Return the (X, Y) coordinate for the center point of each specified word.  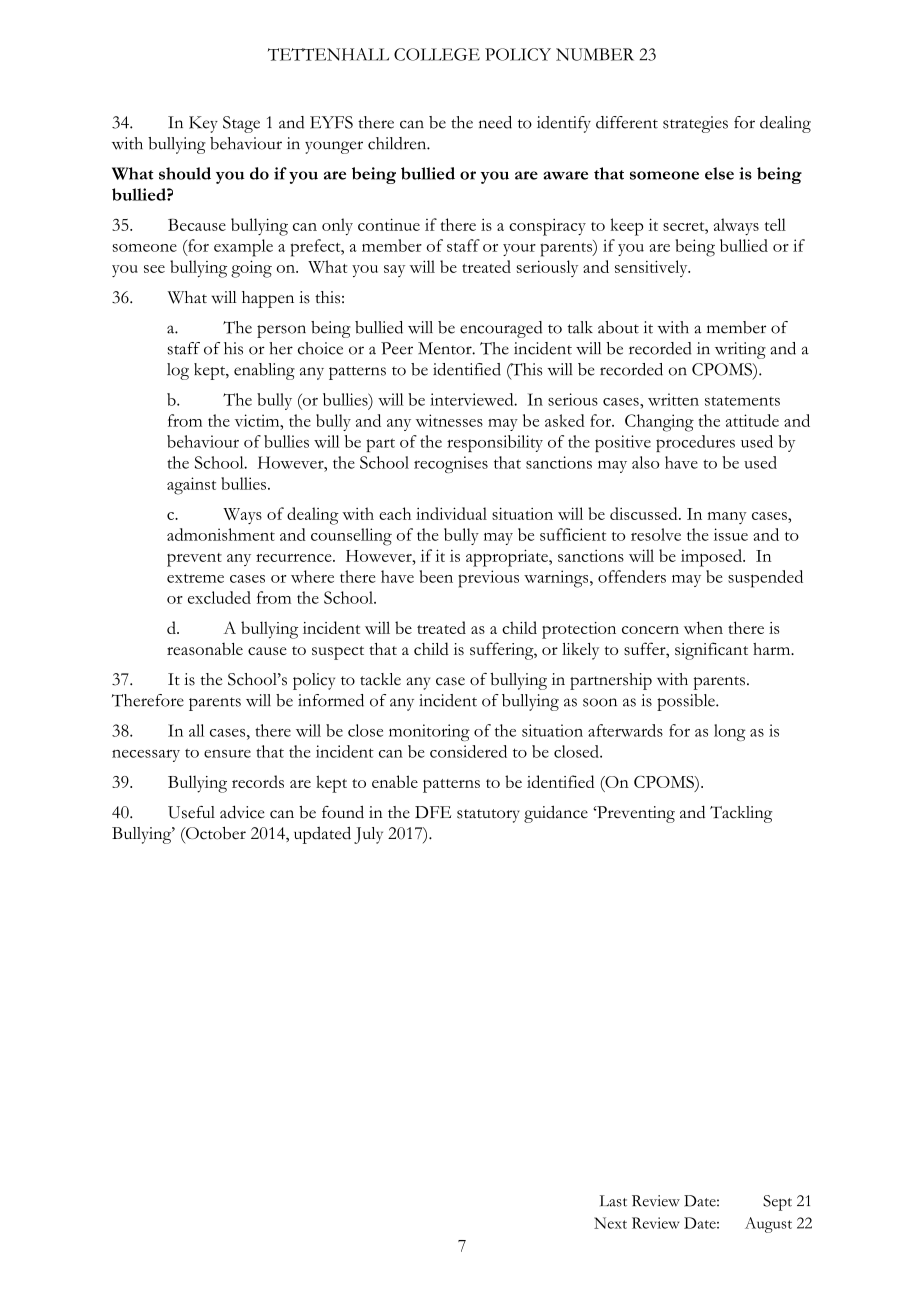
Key (203, 124)
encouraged (501, 329)
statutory (488, 816)
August (768, 1225)
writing (740, 350)
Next (610, 1223)
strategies (695, 124)
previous (488, 579)
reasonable (205, 649)
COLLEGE (437, 54)
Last (613, 1201)
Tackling (741, 814)
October (215, 833)
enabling (264, 371)
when (703, 627)
